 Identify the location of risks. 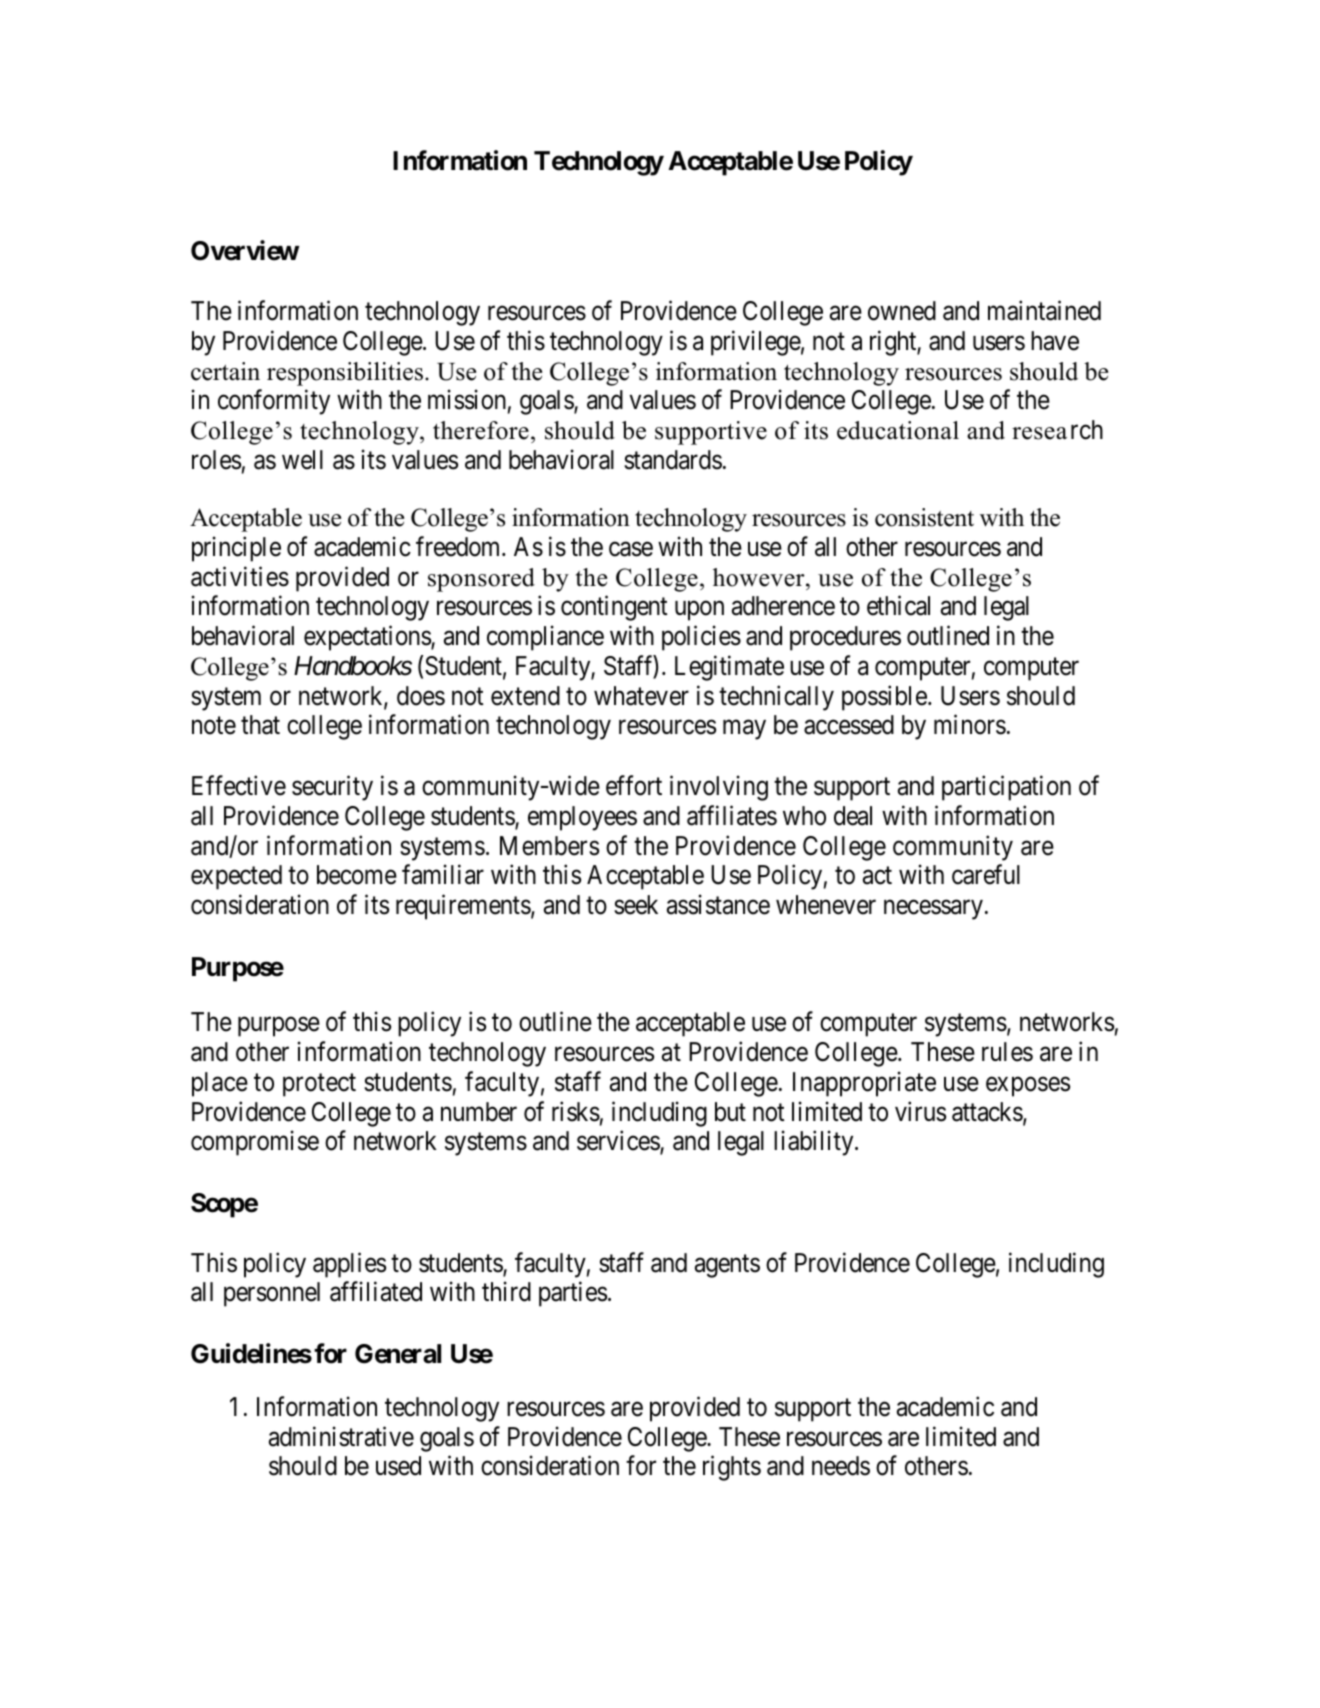
(576, 1111).
